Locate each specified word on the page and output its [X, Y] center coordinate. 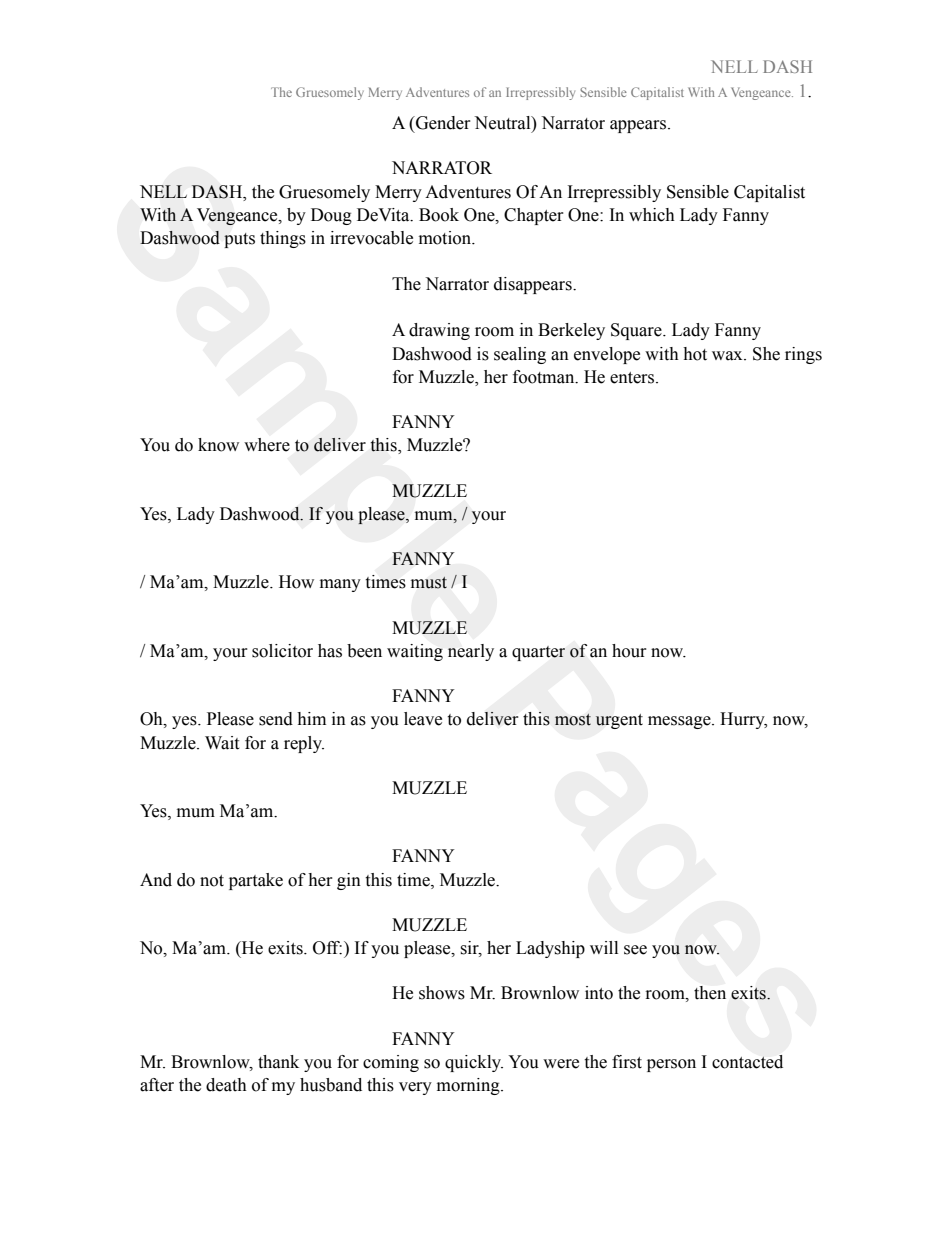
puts [239, 240]
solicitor [282, 651]
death [226, 1085]
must [429, 583]
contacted [747, 1062]
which [652, 215]
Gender [442, 123]
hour [629, 651]
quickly [474, 1063]
